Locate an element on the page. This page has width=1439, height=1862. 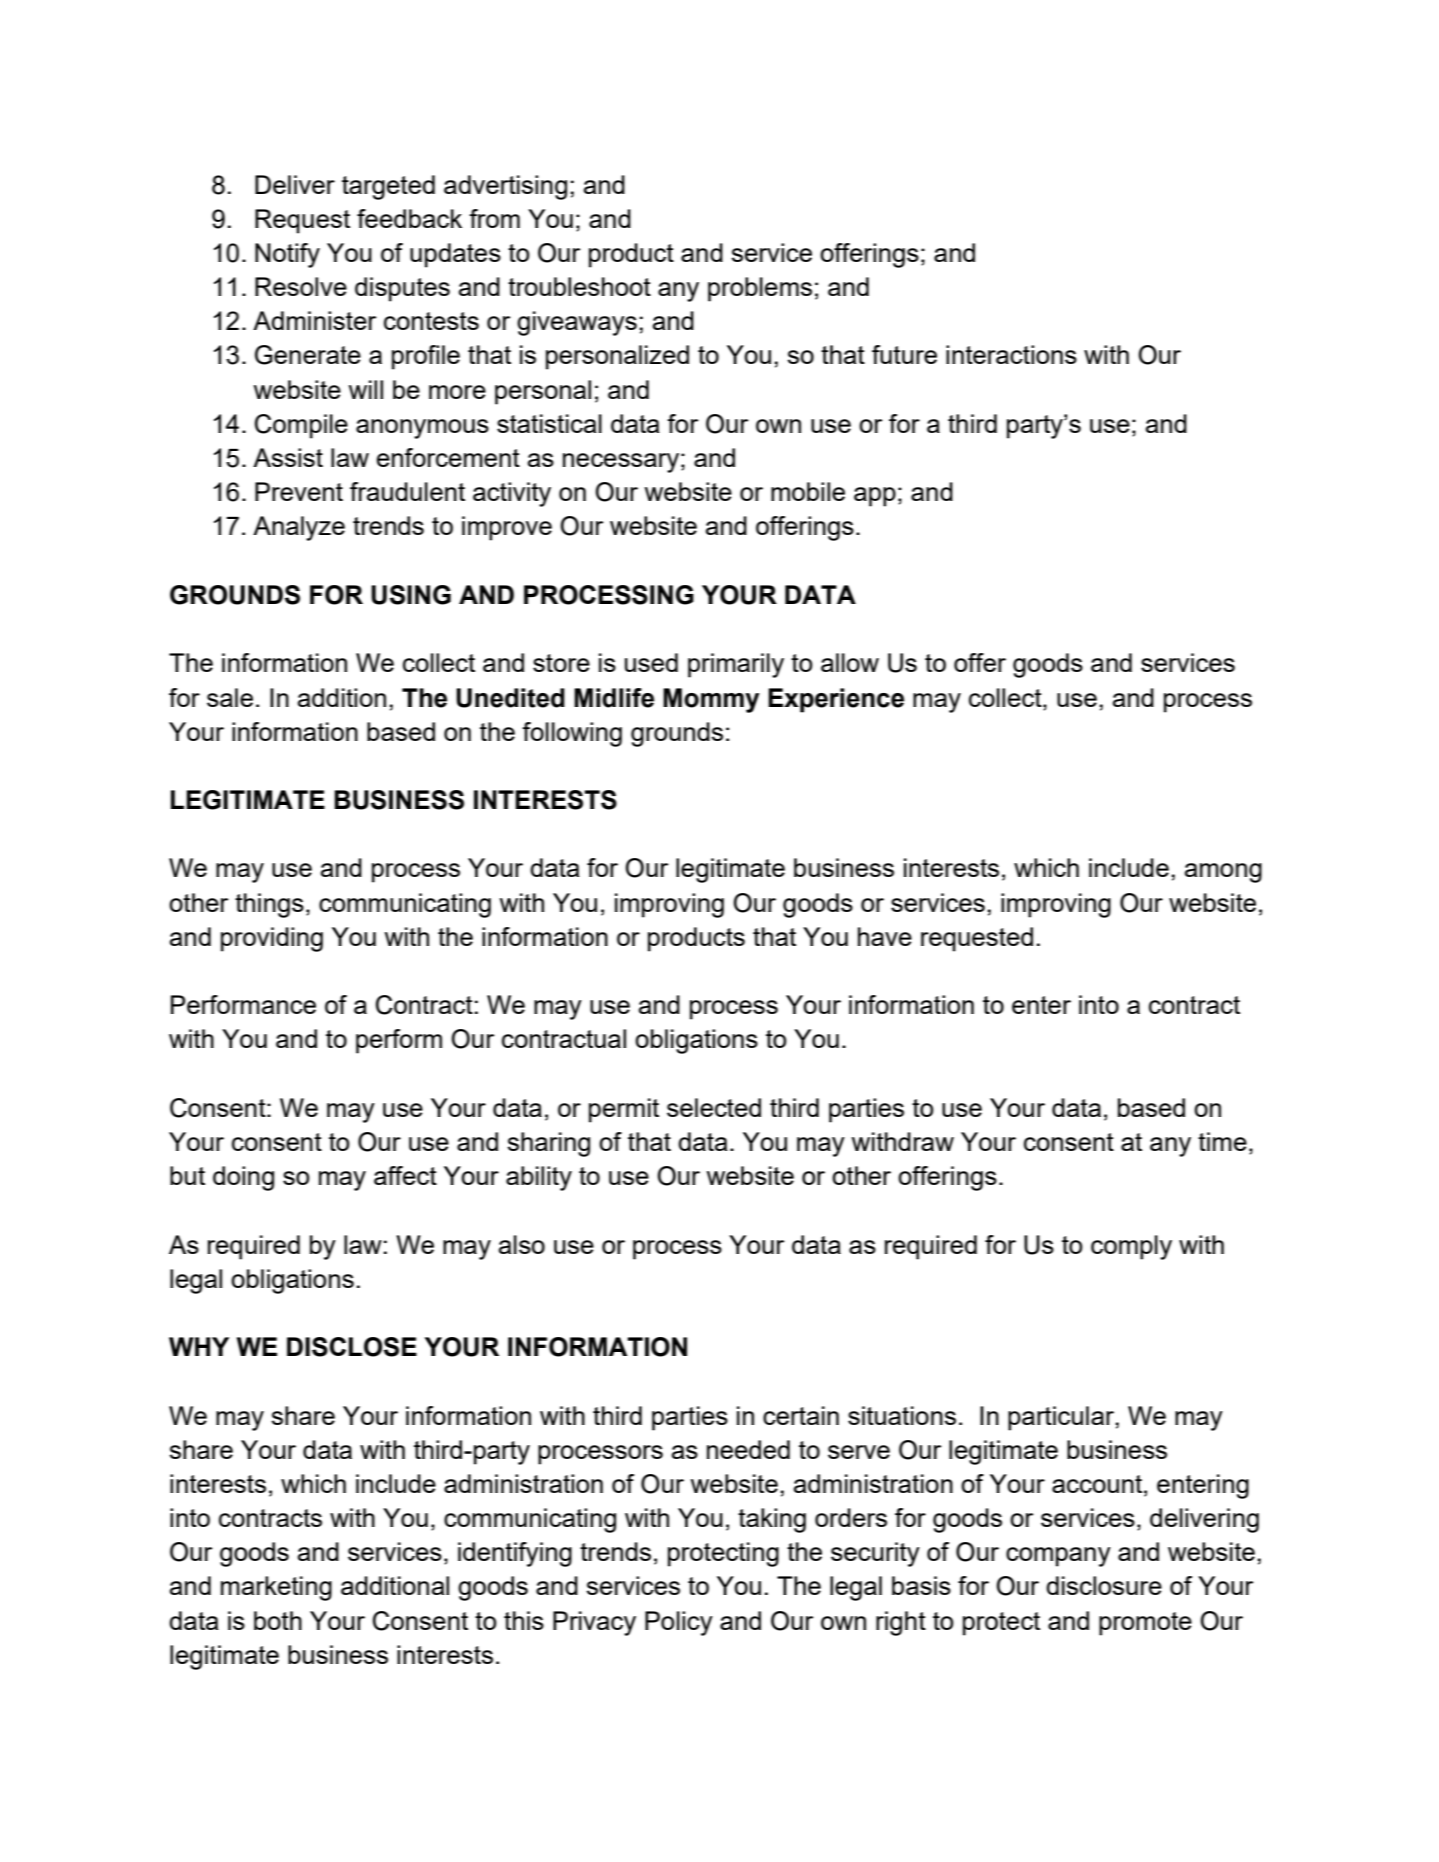
interactions is located at coordinates (1011, 354).
